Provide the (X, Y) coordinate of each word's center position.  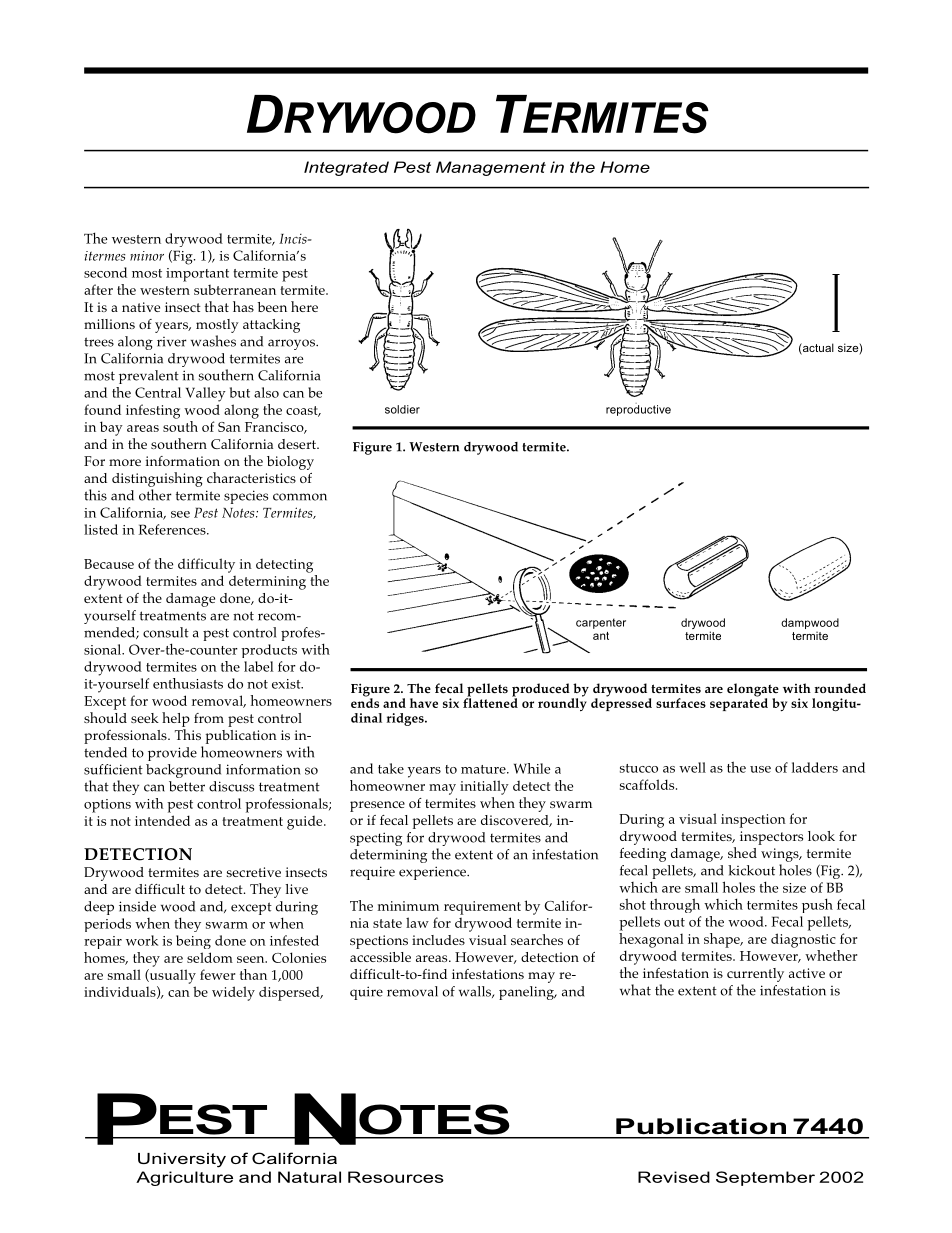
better (187, 786)
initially (484, 787)
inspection (753, 821)
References (173, 529)
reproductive (638, 409)
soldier (402, 409)
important (197, 275)
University (182, 1160)
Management (491, 168)
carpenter (601, 623)
